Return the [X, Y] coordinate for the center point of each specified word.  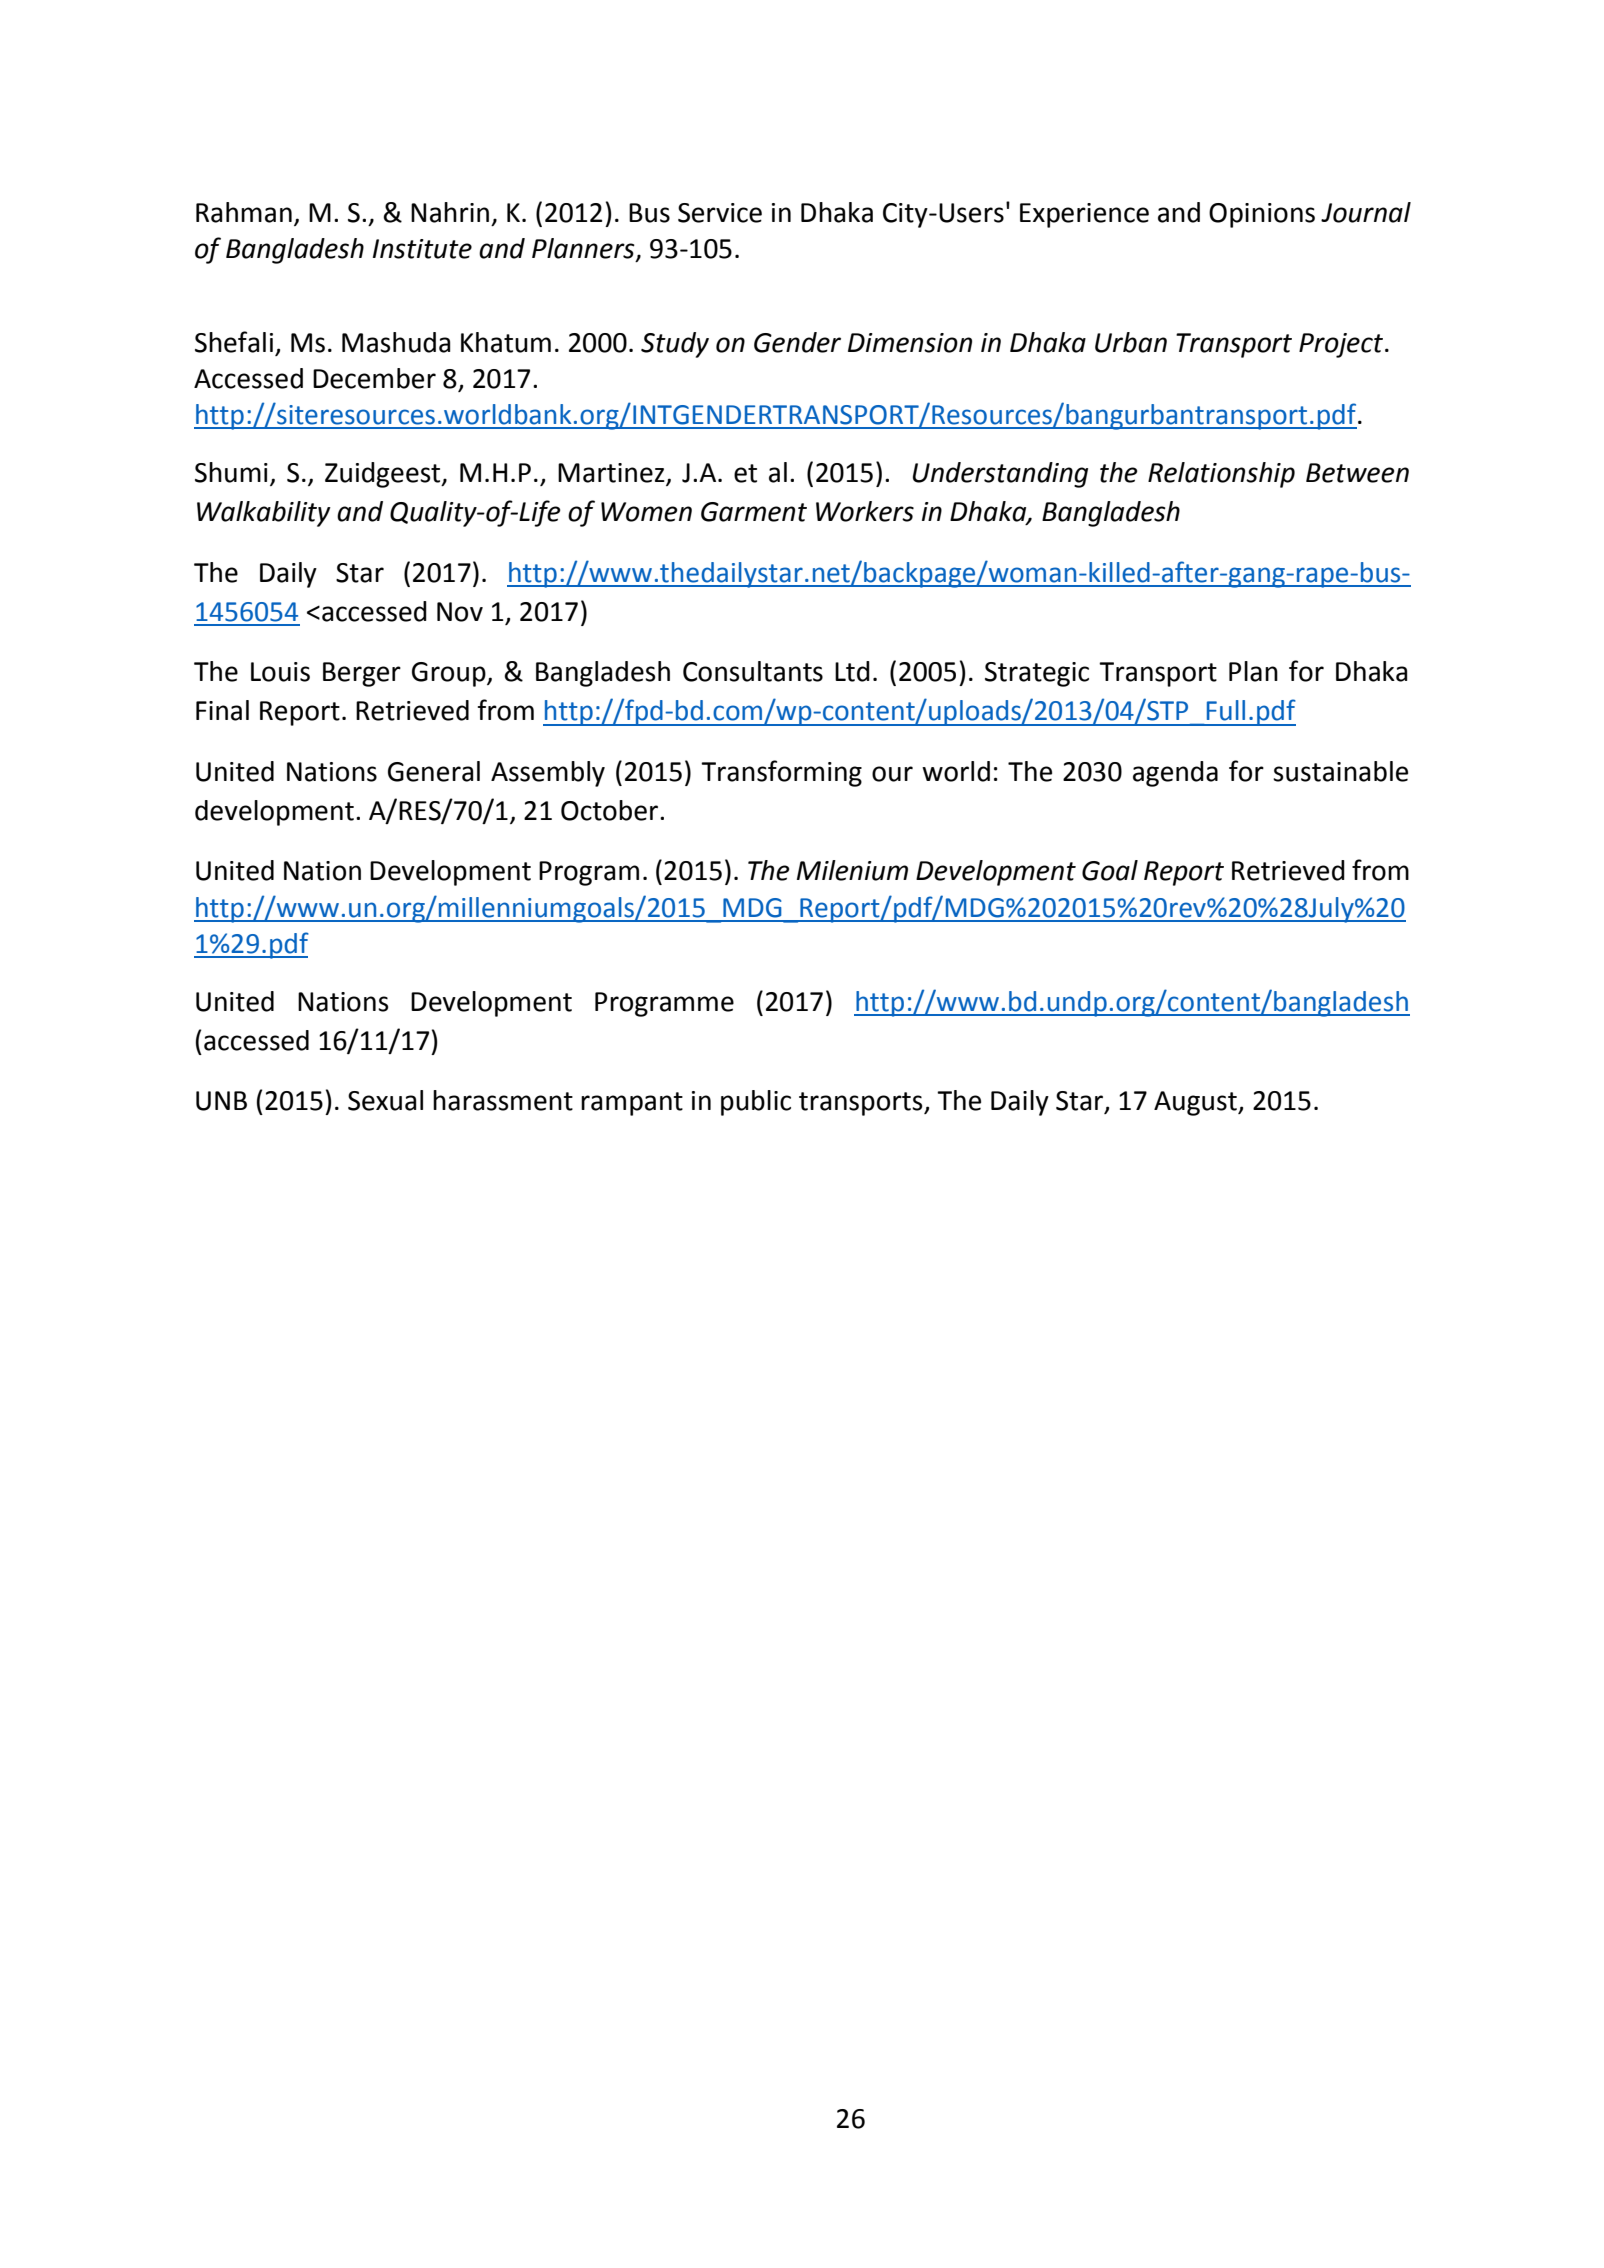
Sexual [385, 1100]
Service [720, 213]
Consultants [753, 671]
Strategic [1037, 674]
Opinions [1262, 215]
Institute [422, 249]
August [1196, 1103]
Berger [362, 674]
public [756, 1103]
